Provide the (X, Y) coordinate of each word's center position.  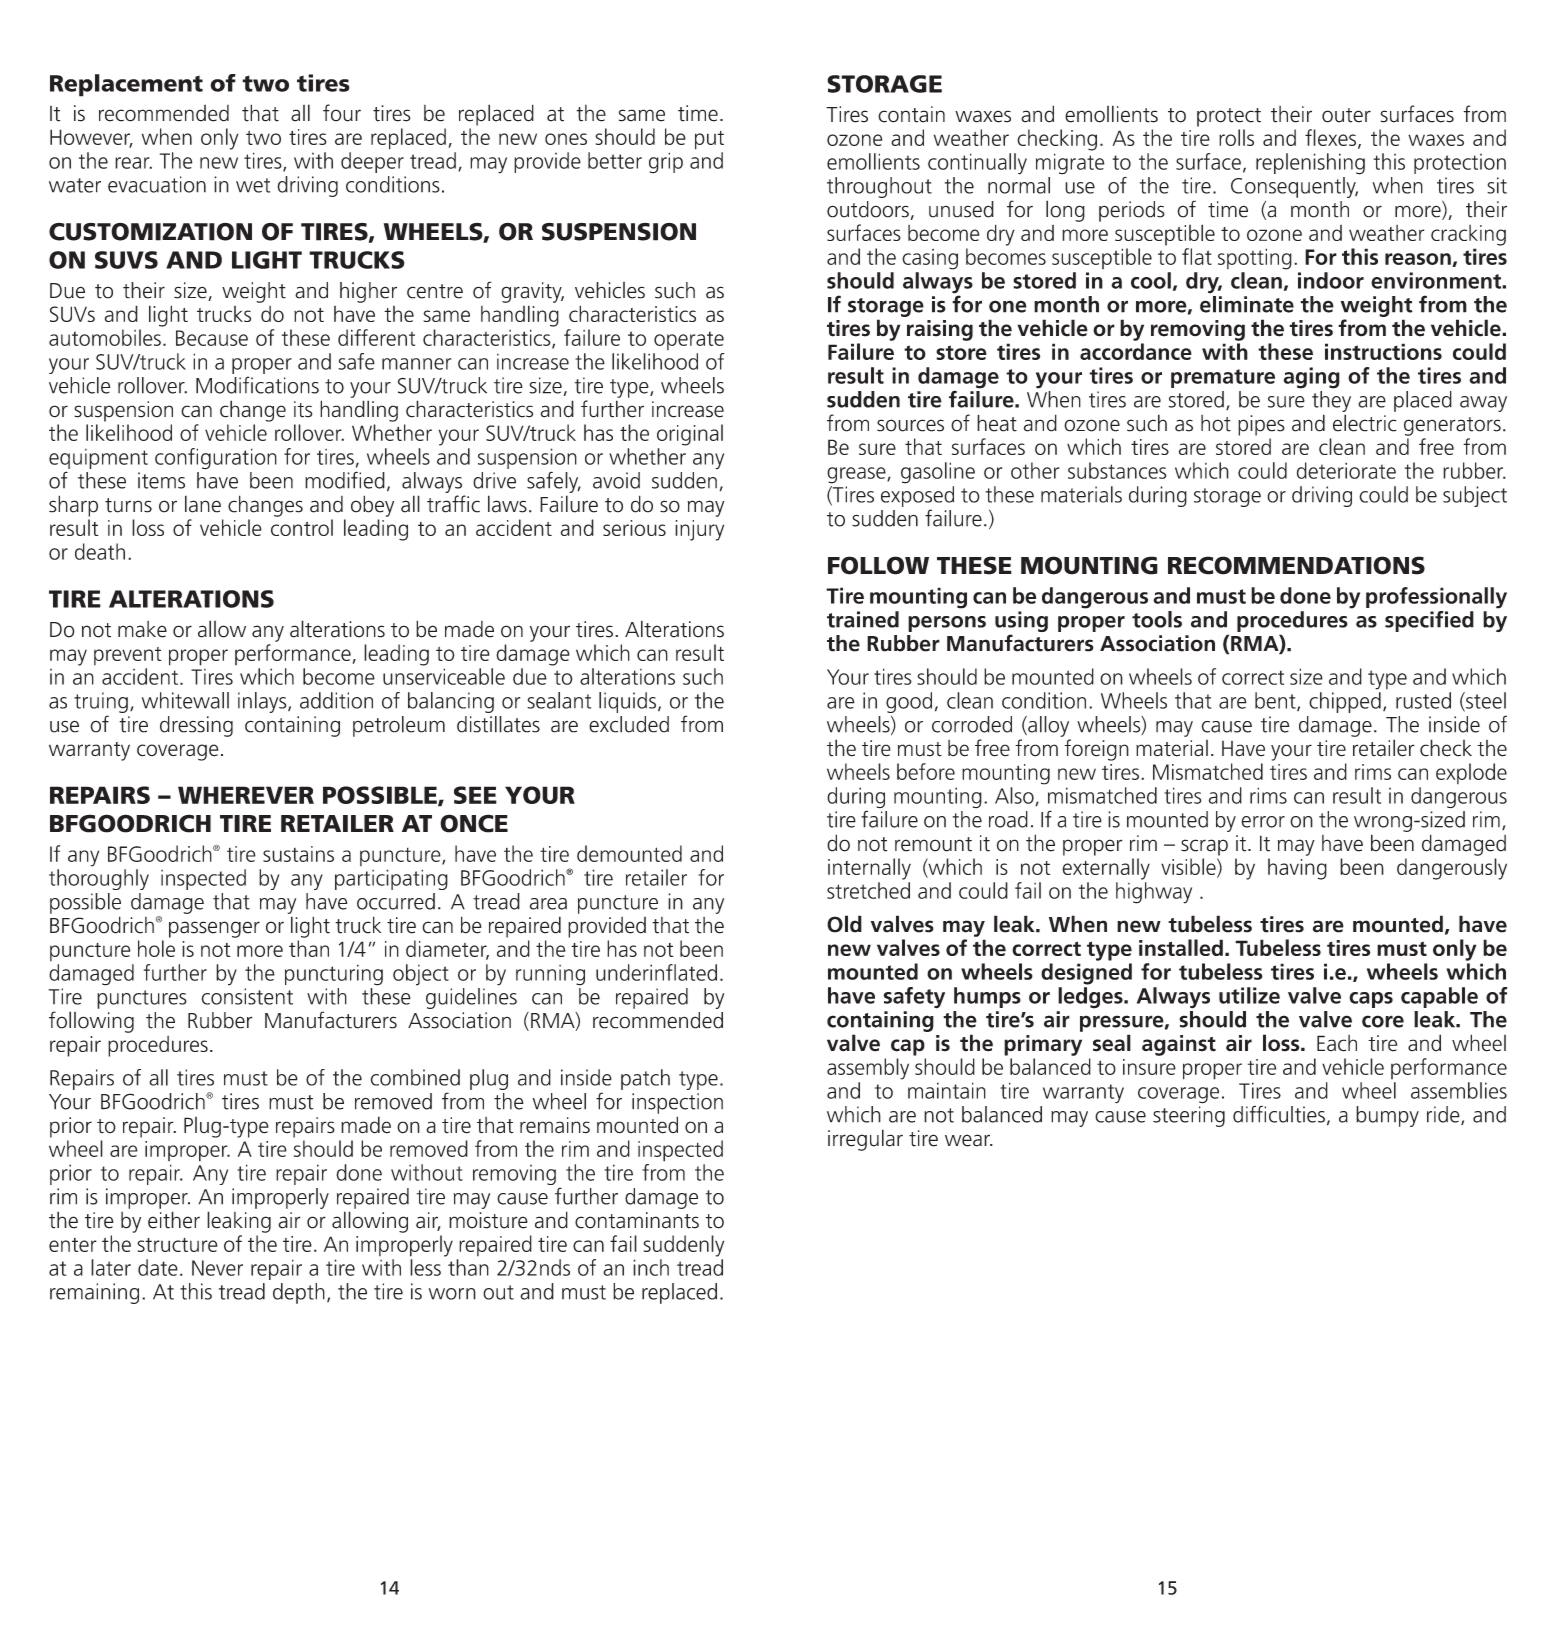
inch (651, 1267)
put (709, 140)
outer (1346, 115)
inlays (263, 702)
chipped (1345, 702)
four (342, 113)
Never (217, 1268)
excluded (629, 724)
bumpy (1387, 1116)
